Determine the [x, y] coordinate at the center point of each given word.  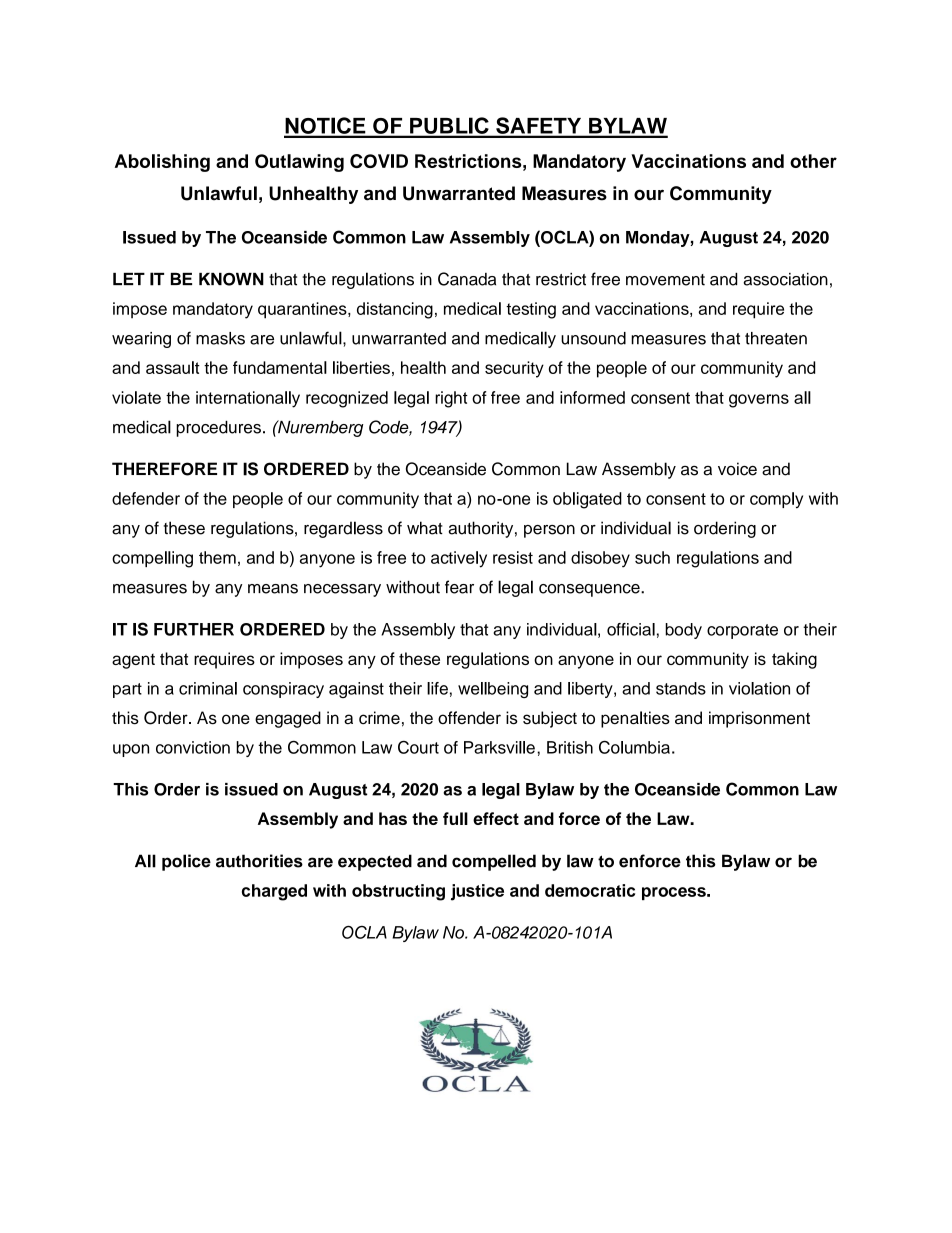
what [425, 528]
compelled [494, 862]
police [186, 862]
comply [776, 500]
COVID [379, 161]
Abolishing [162, 163]
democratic [590, 890]
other [813, 161]
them [217, 557]
